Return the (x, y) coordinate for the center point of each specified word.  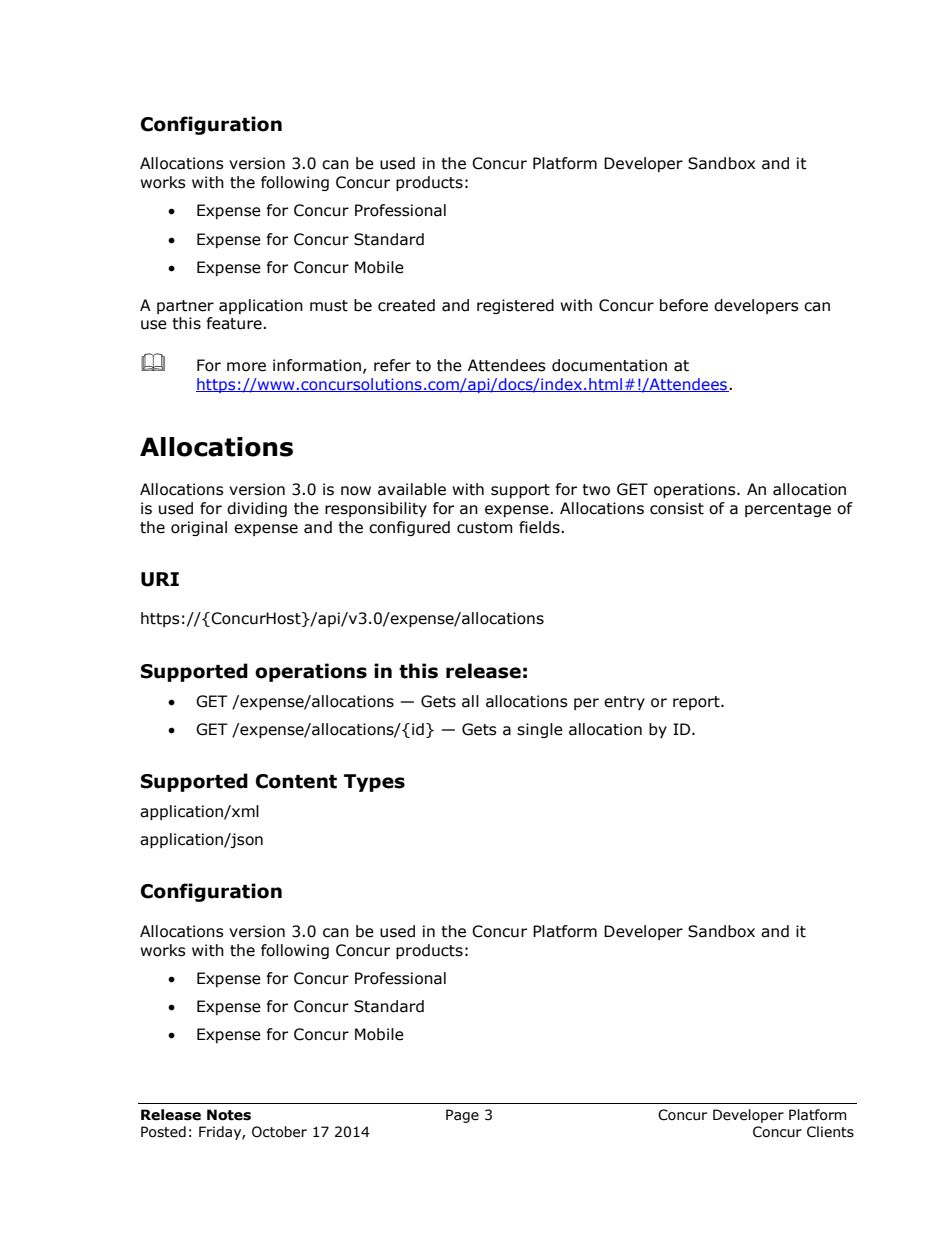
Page (462, 1116)
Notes (229, 1115)
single (540, 730)
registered (515, 306)
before (684, 305)
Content (296, 781)
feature (235, 323)
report (697, 703)
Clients (830, 1132)
